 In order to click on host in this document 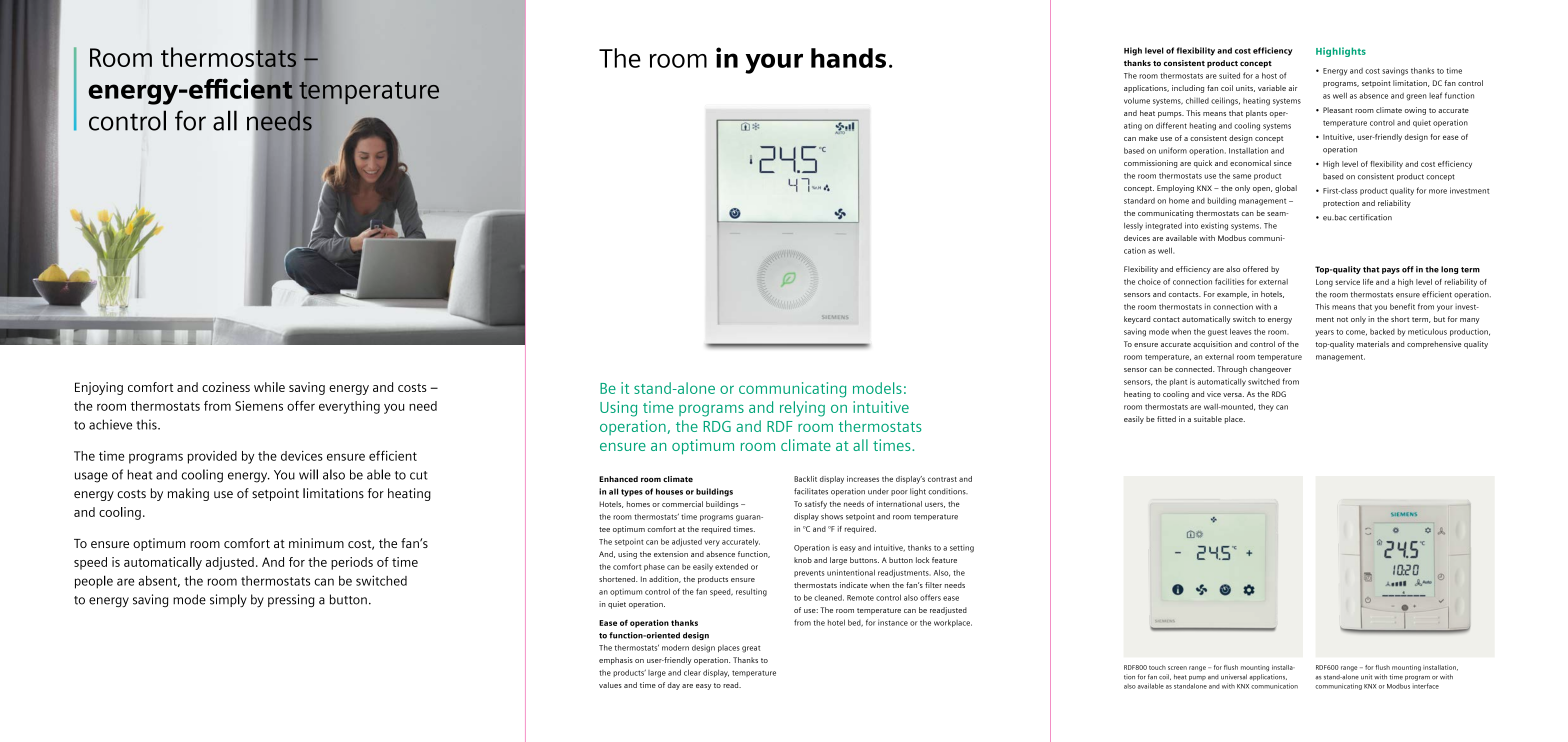, I will do `click(1269, 75)`.
